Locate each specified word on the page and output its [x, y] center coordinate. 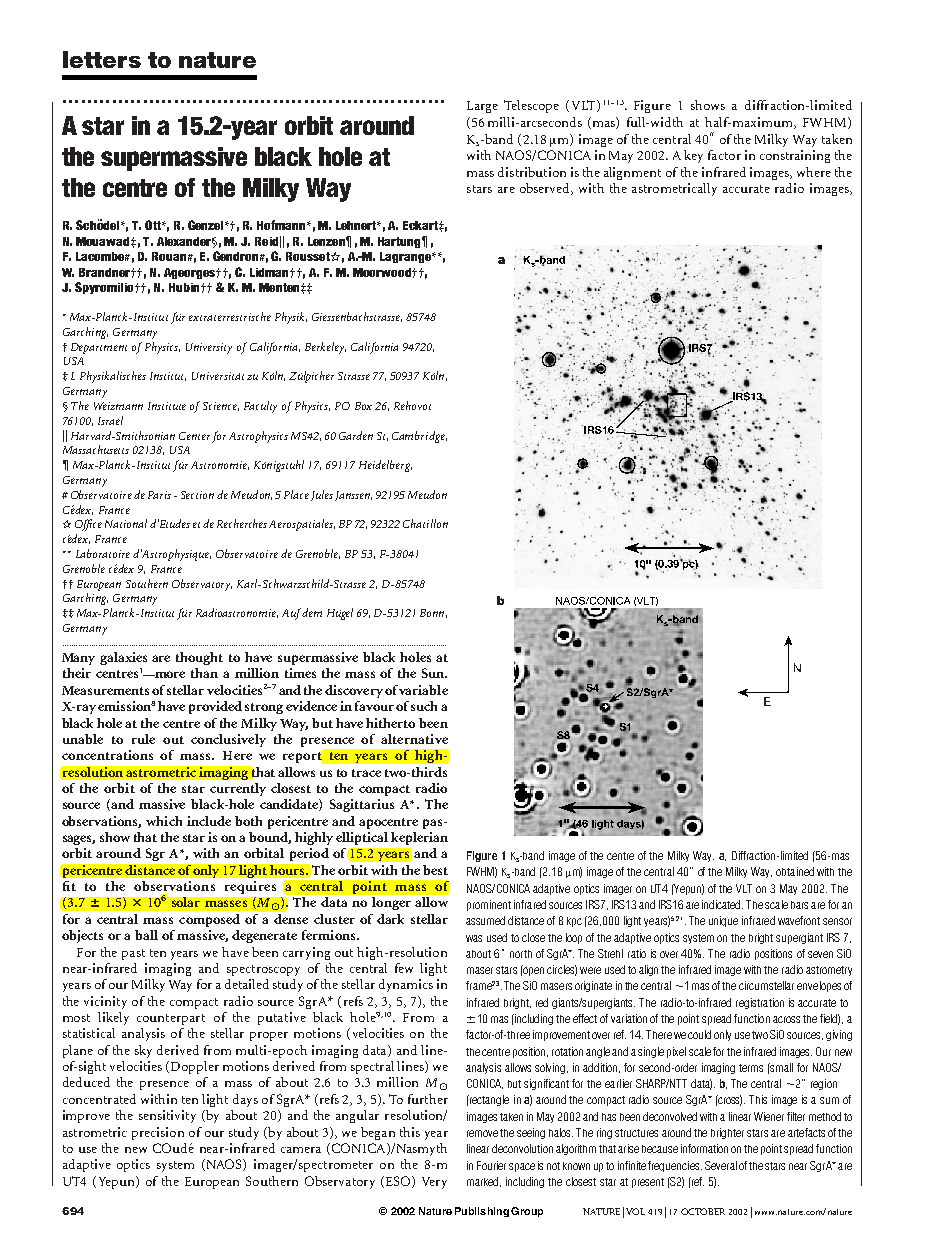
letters [102, 59]
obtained [795, 871]
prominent [489, 905]
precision [158, 1133]
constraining [795, 156]
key [693, 156]
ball [146, 935]
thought [199, 658]
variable [423, 690]
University [209, 348]
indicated [722, 904]
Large [482, 107]
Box [363, 406]
